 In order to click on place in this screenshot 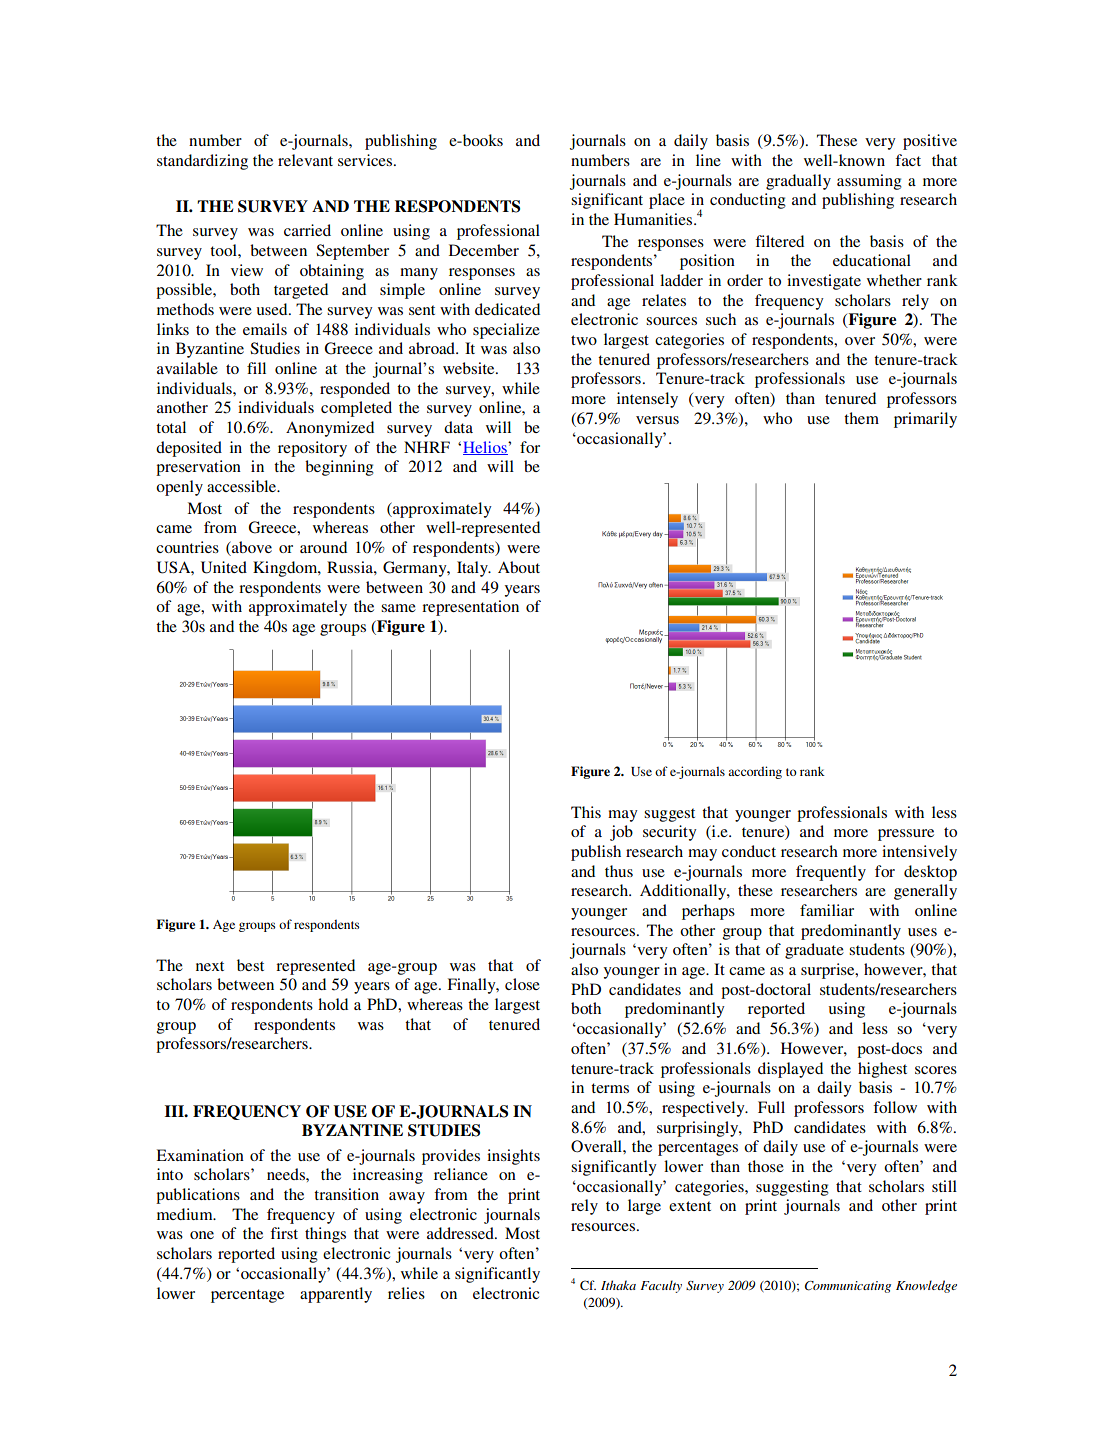, I will do `click(667, 201)`.
